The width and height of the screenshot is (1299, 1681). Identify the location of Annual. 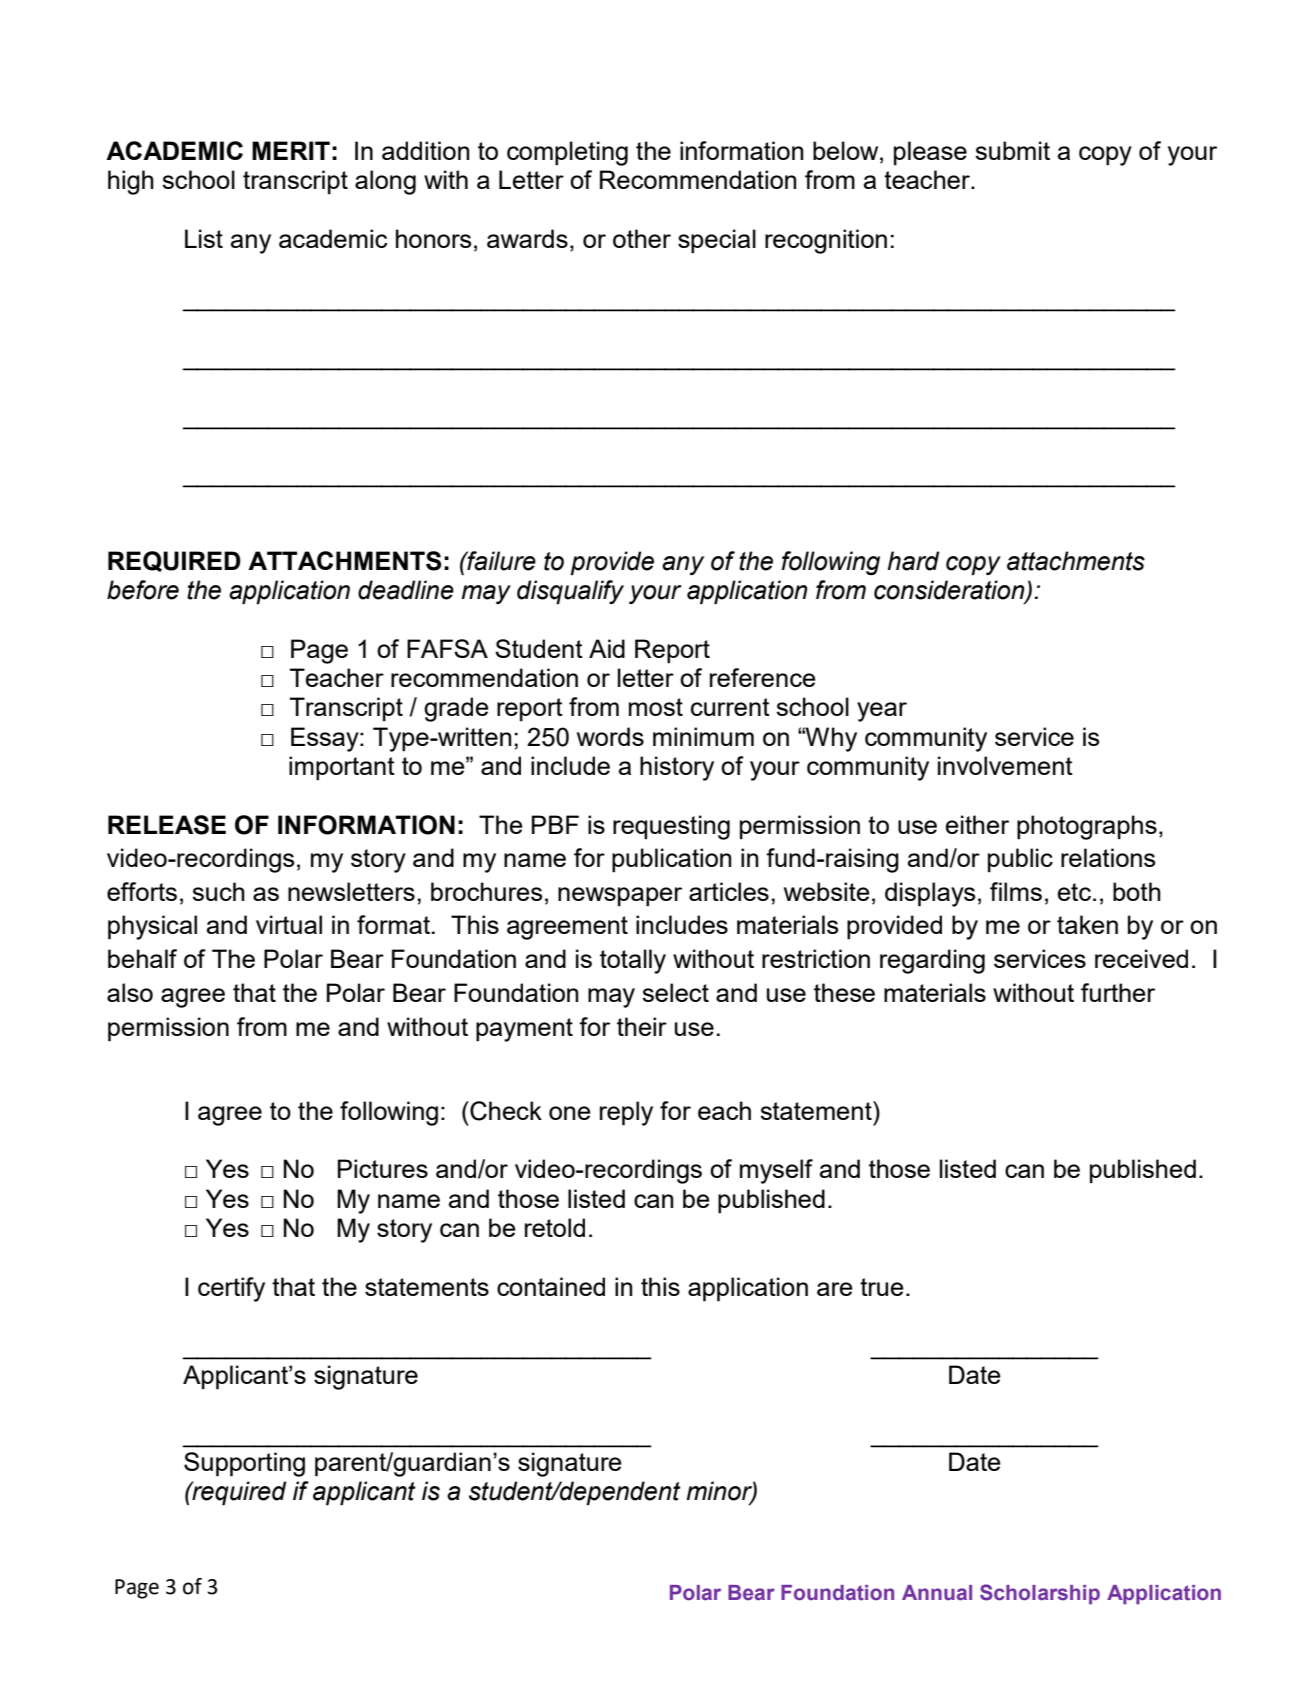
(937, 1593).
